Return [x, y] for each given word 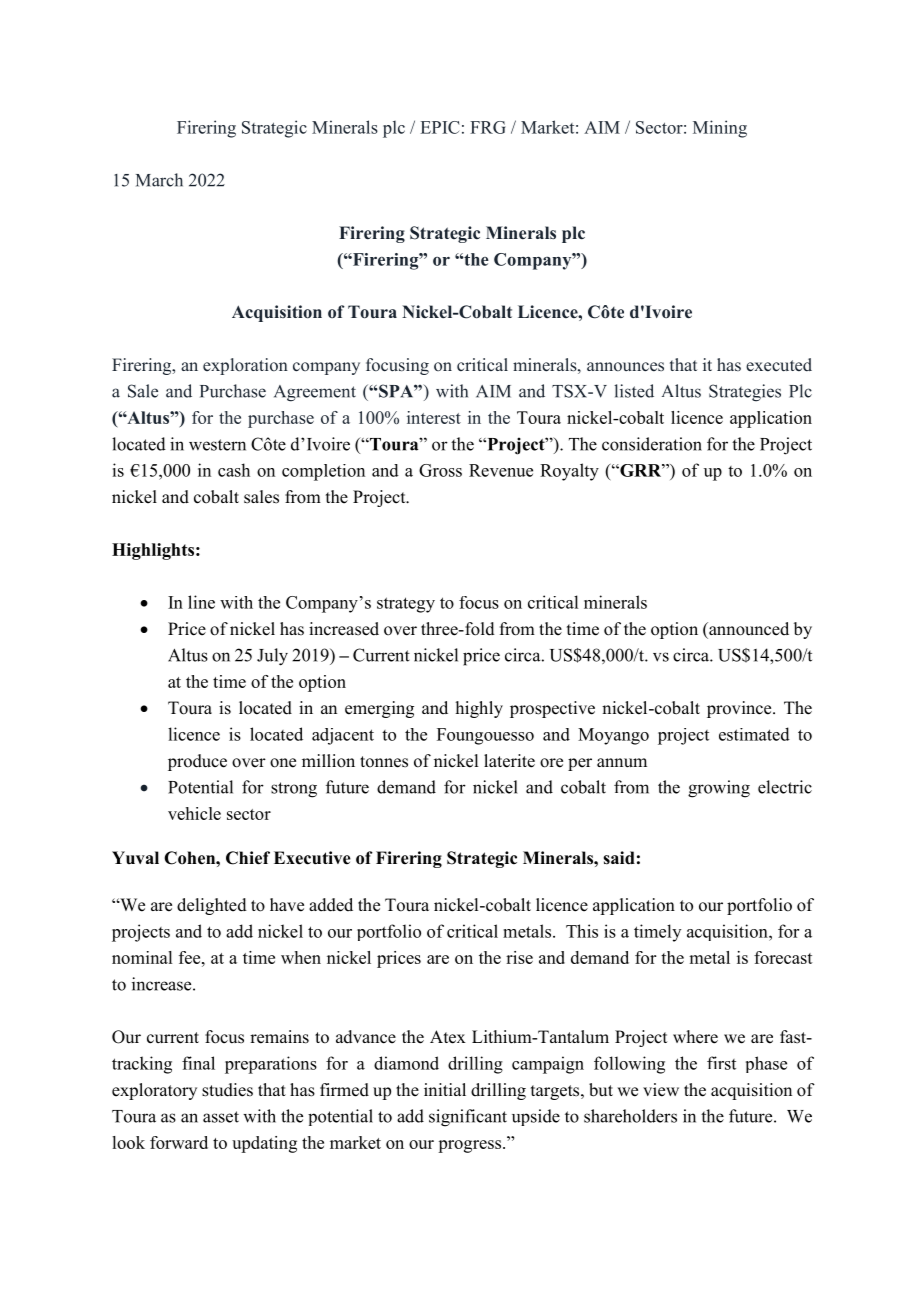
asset [221, 1117]
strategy [406, 605]
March [159, 180]
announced [748, 629]
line [201, 602]
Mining [720, 129]
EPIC [439, 127]
